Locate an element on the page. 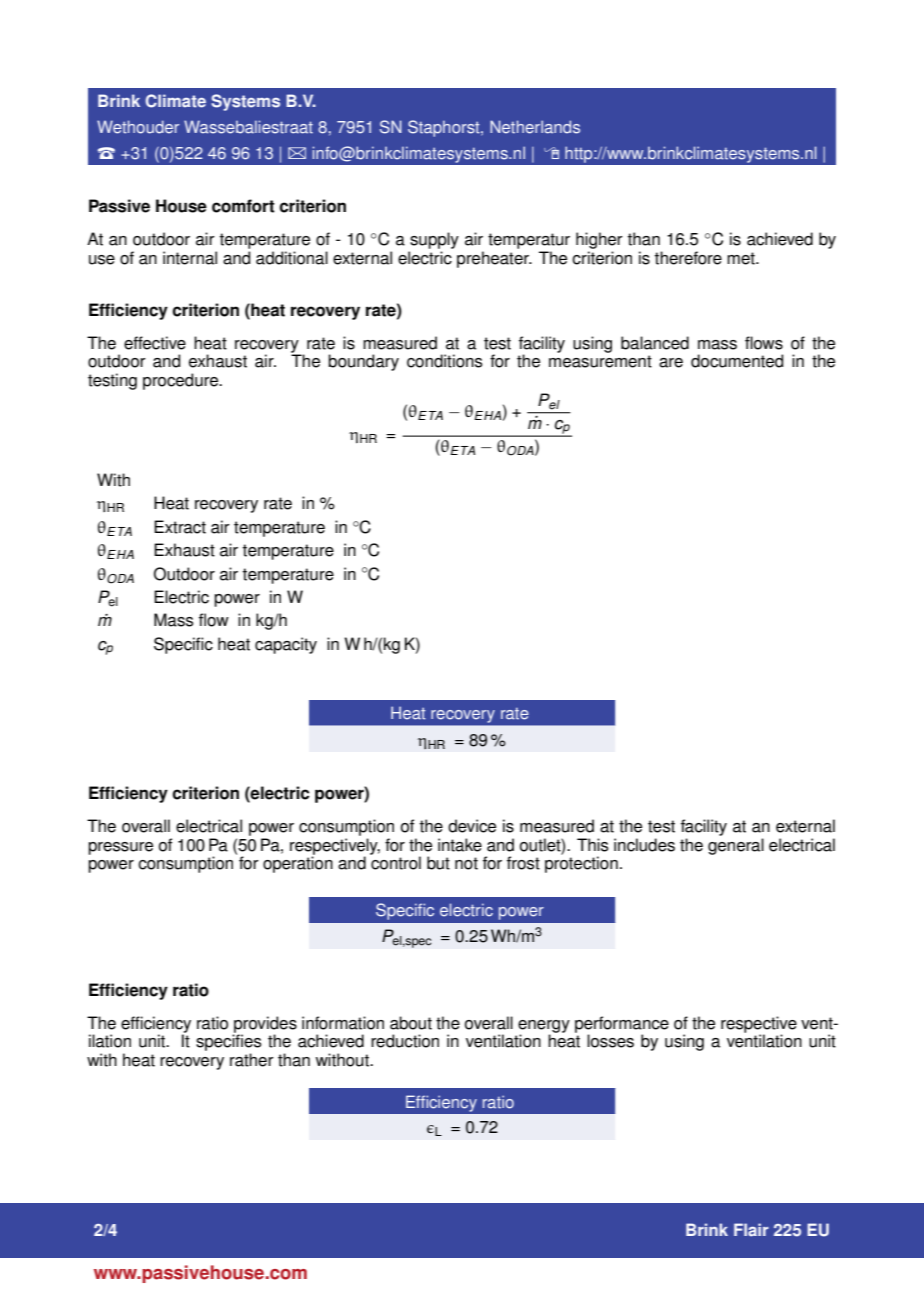 The height and width of the page is (1308, 924). supply is located at coordinates (433, 242).
